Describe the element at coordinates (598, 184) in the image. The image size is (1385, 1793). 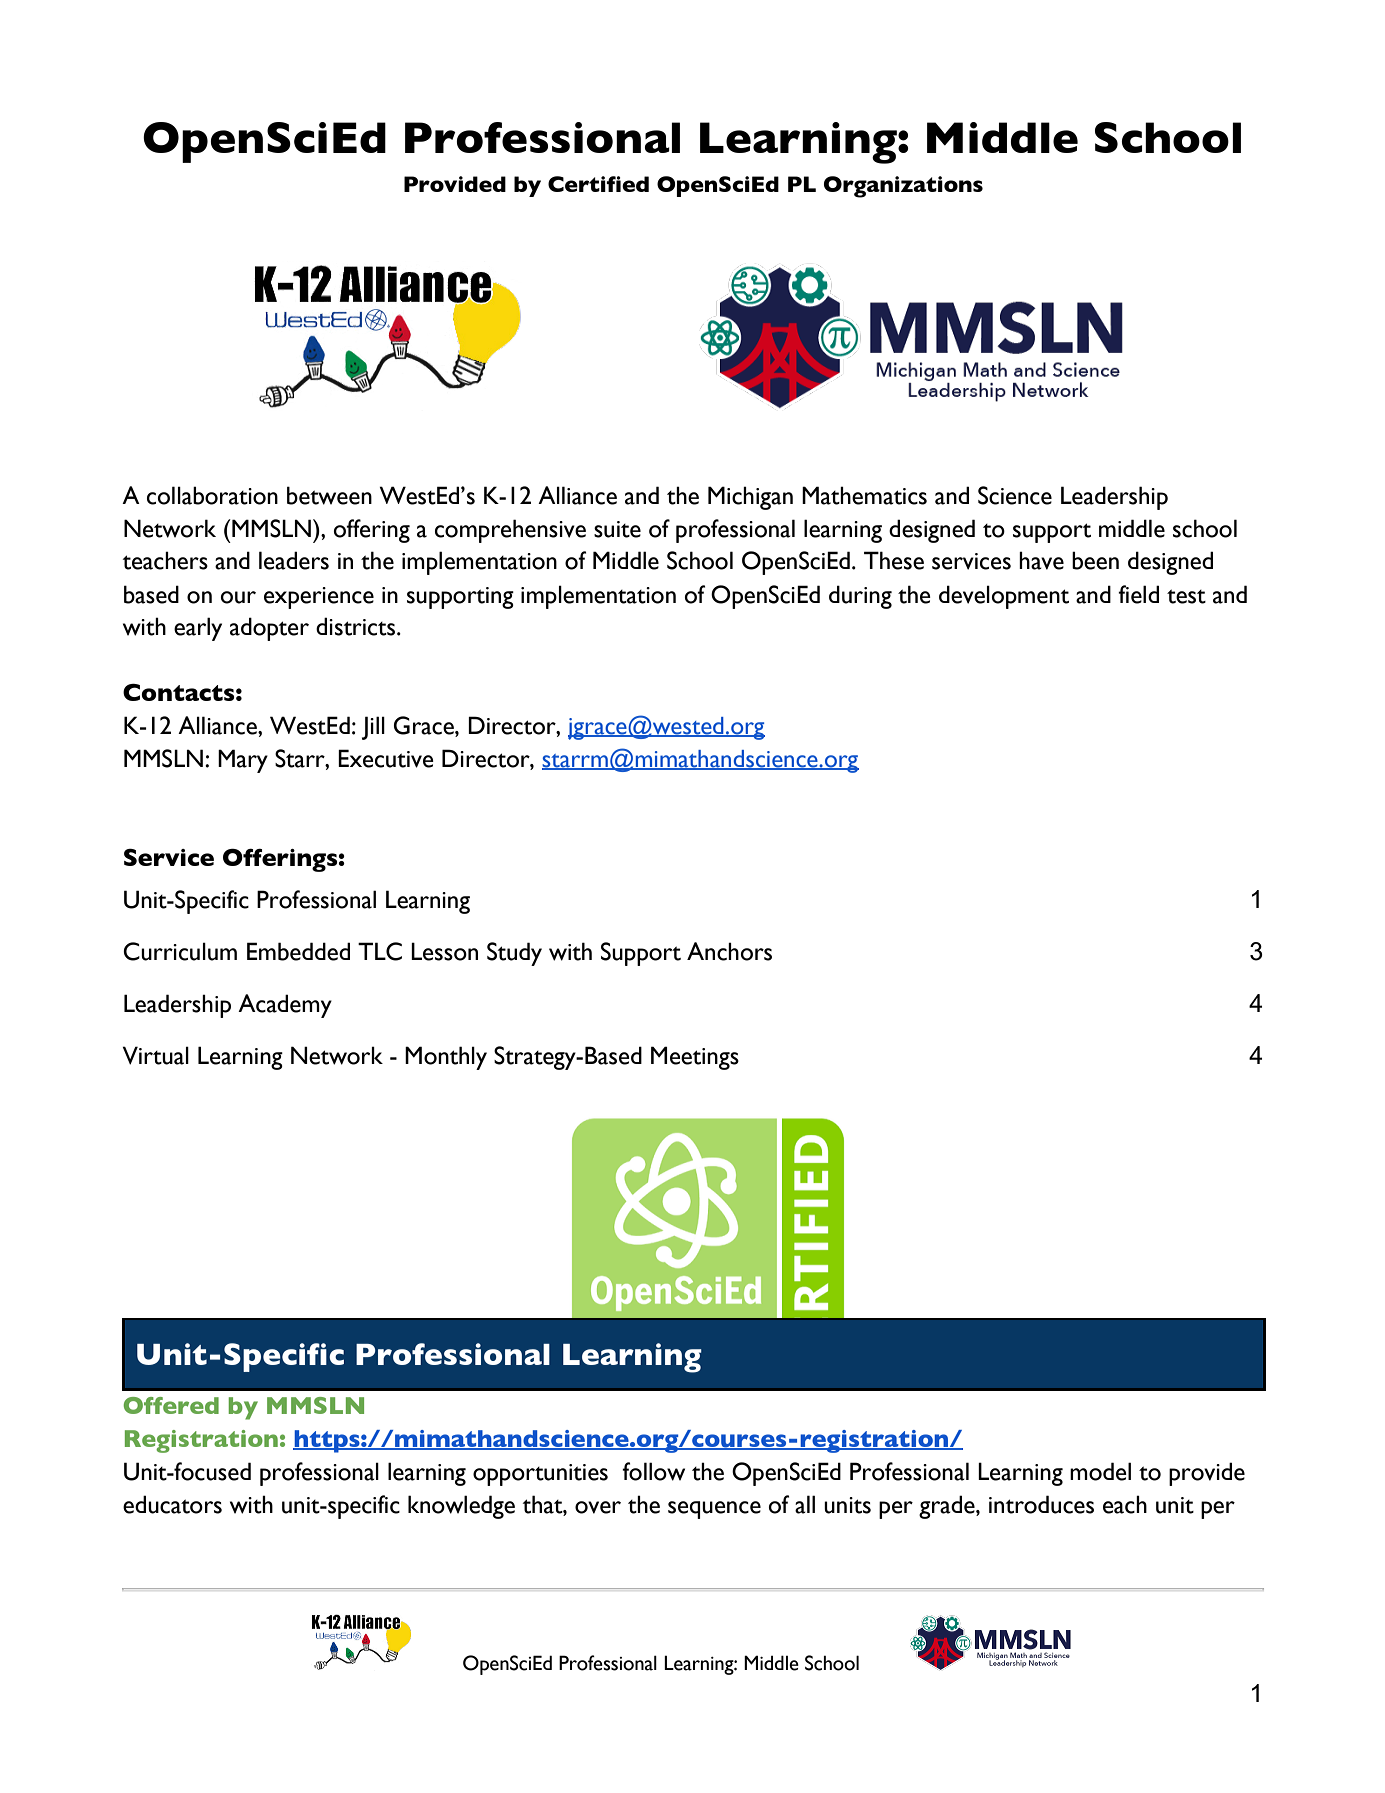
I see `Certified` at that location.
